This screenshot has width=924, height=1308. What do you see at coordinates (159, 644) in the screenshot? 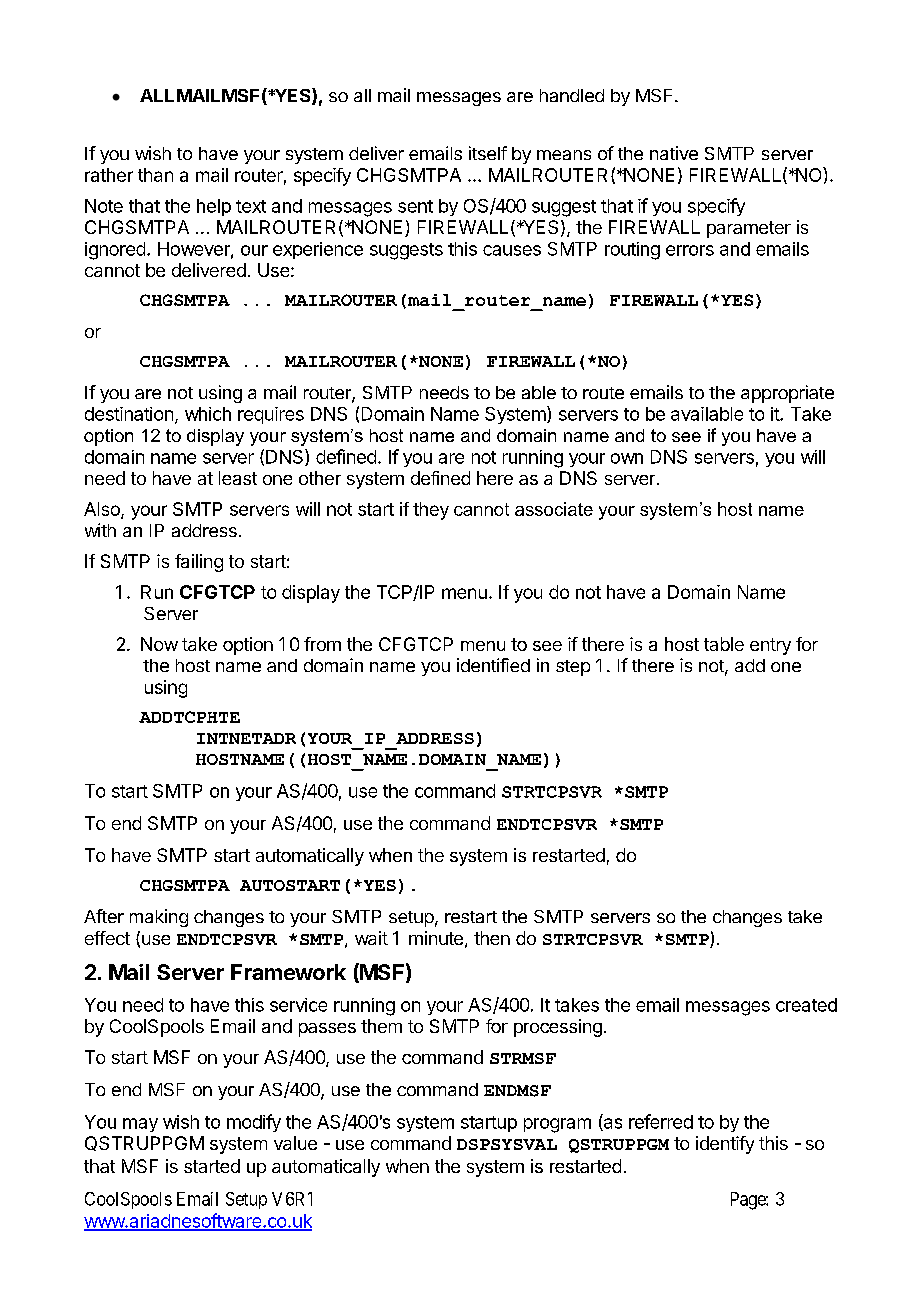
I see `Now` at bounding box center [159, 644].
